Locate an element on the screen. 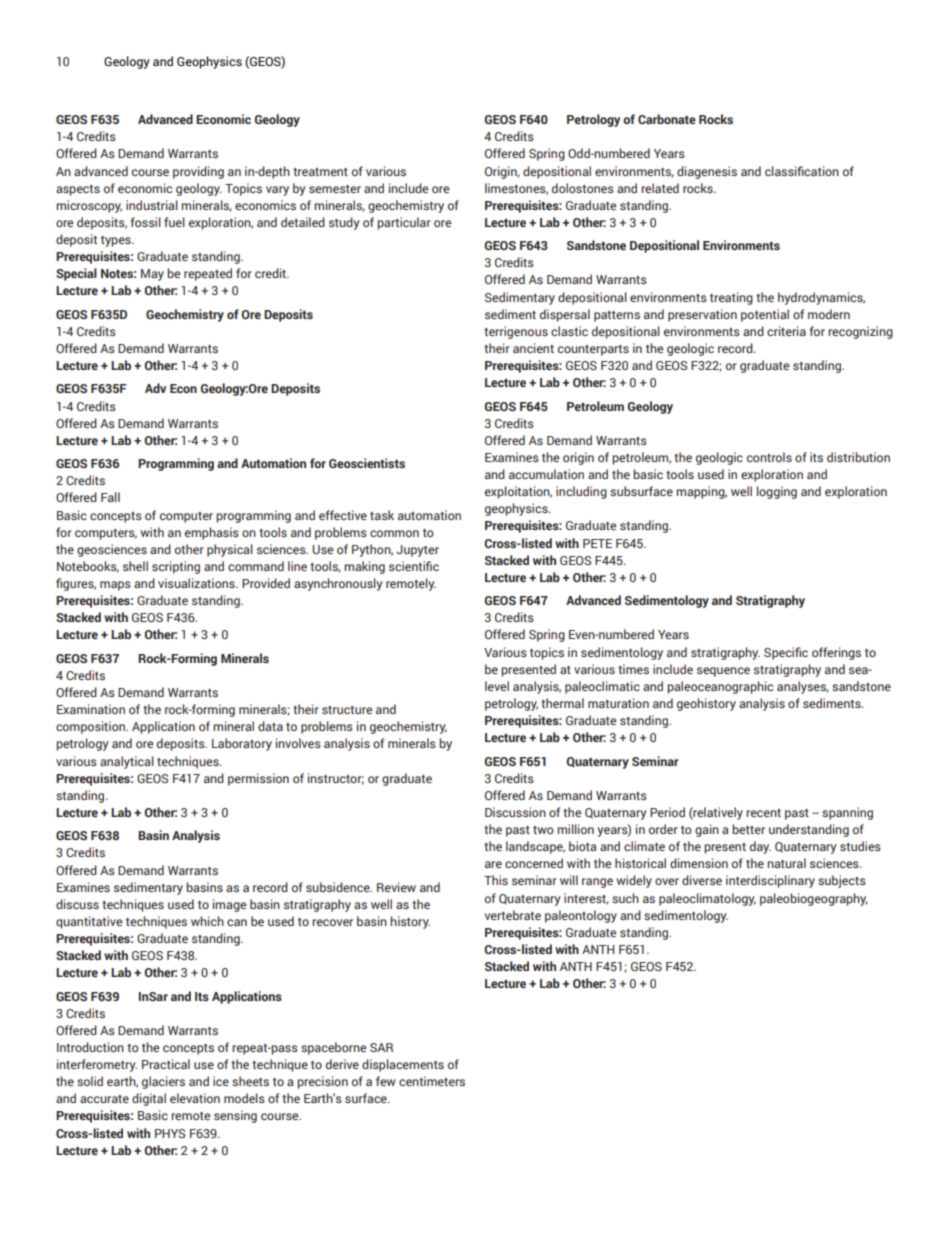 The image size is (952, 1233). ancient is located at coordinates (533, 348).
